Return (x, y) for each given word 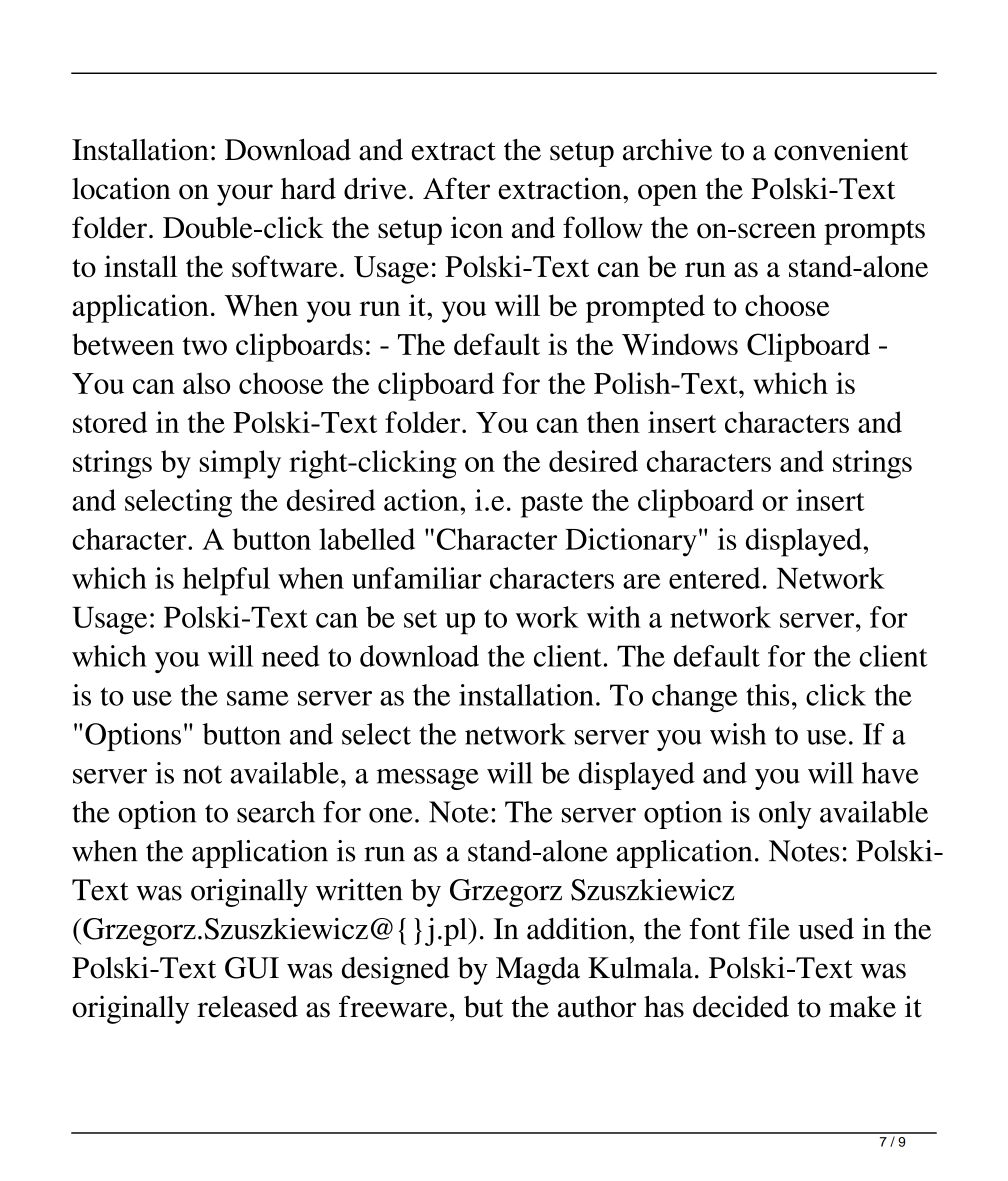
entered (714, 578)
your (245, 195)
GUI (252, 968)
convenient (841, 149)
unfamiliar (417, 578)
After (456, 188)
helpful (226, 581)
